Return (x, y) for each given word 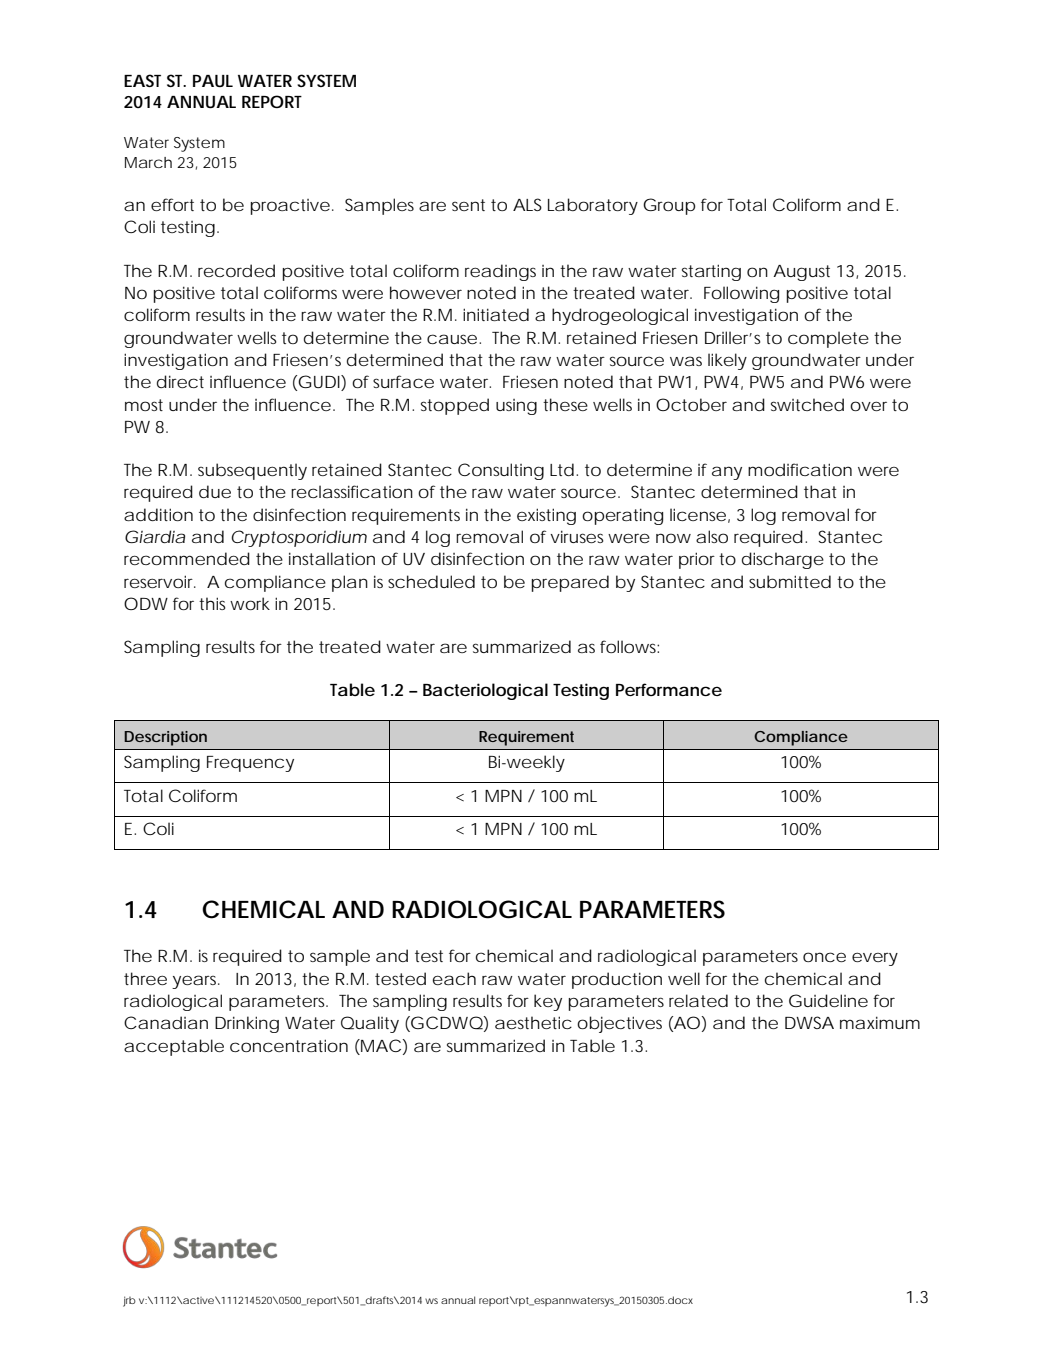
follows (629, 646)
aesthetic (533, 1022)
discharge (783, 560)
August (801, 273)
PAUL (213, 81)
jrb (129, 1301)
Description (165, 738)
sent (468, 205)
